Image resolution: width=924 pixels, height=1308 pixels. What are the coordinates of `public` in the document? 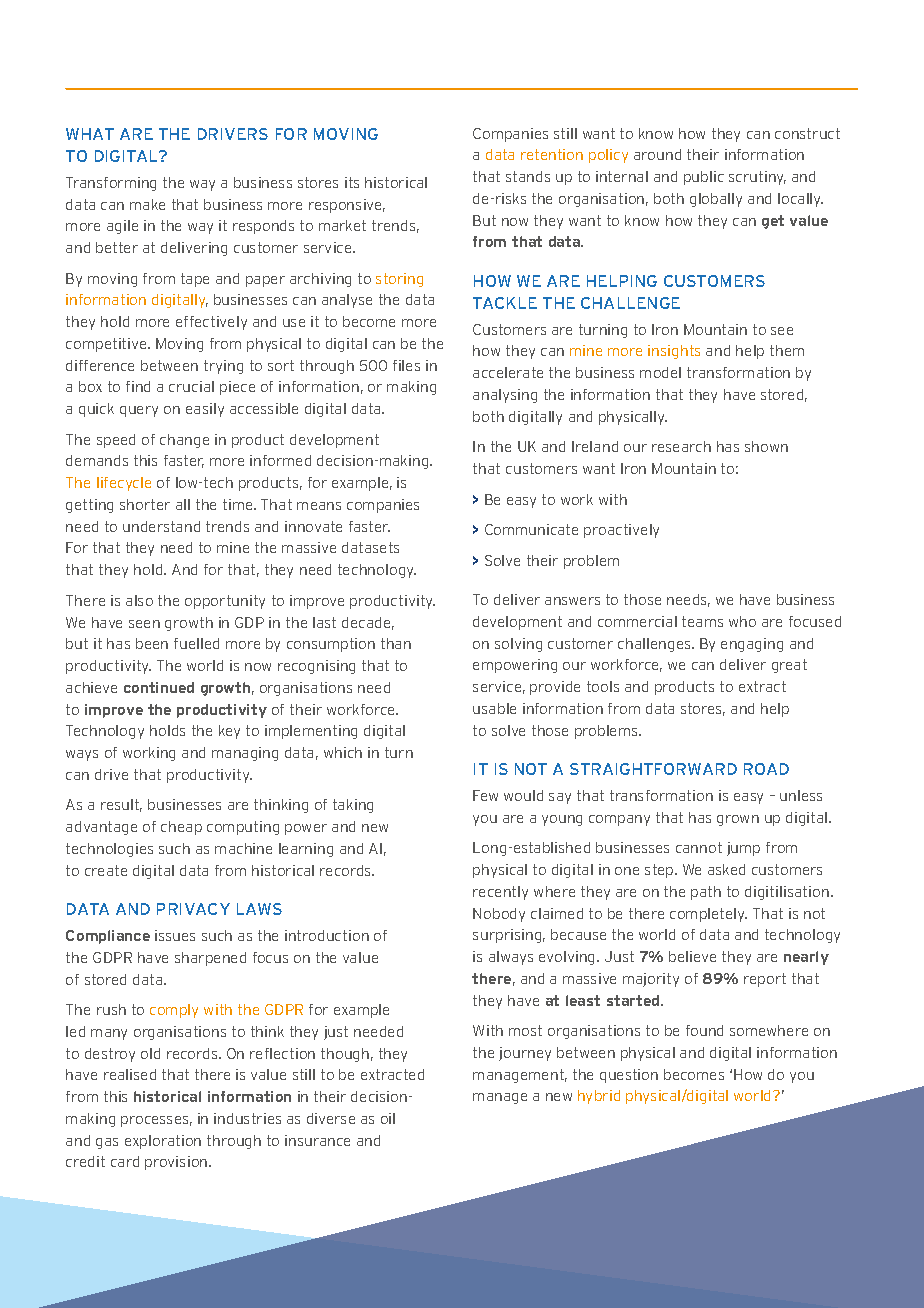 It's located at (704, 178).
